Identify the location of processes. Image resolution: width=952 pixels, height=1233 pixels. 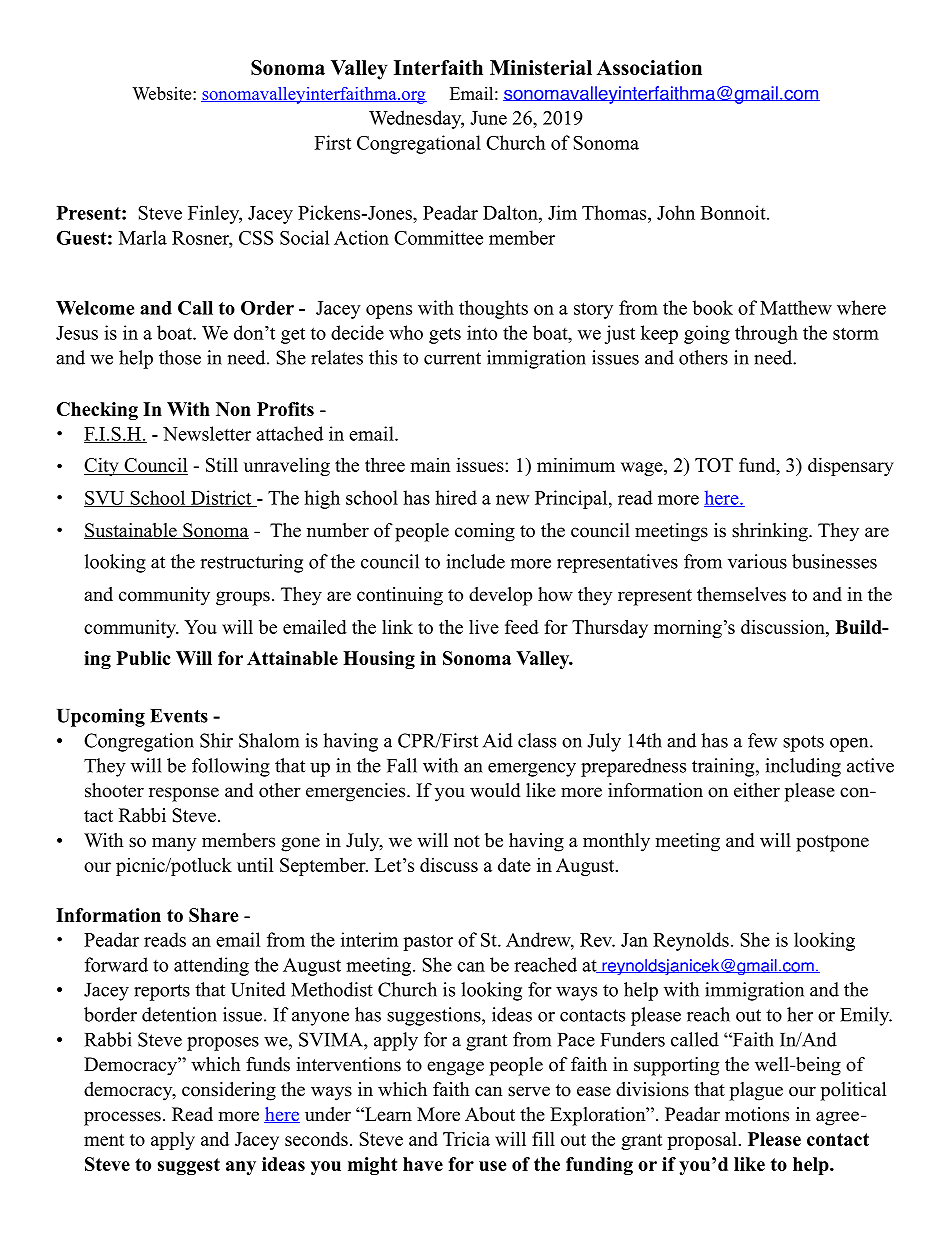
(122, 1118).
